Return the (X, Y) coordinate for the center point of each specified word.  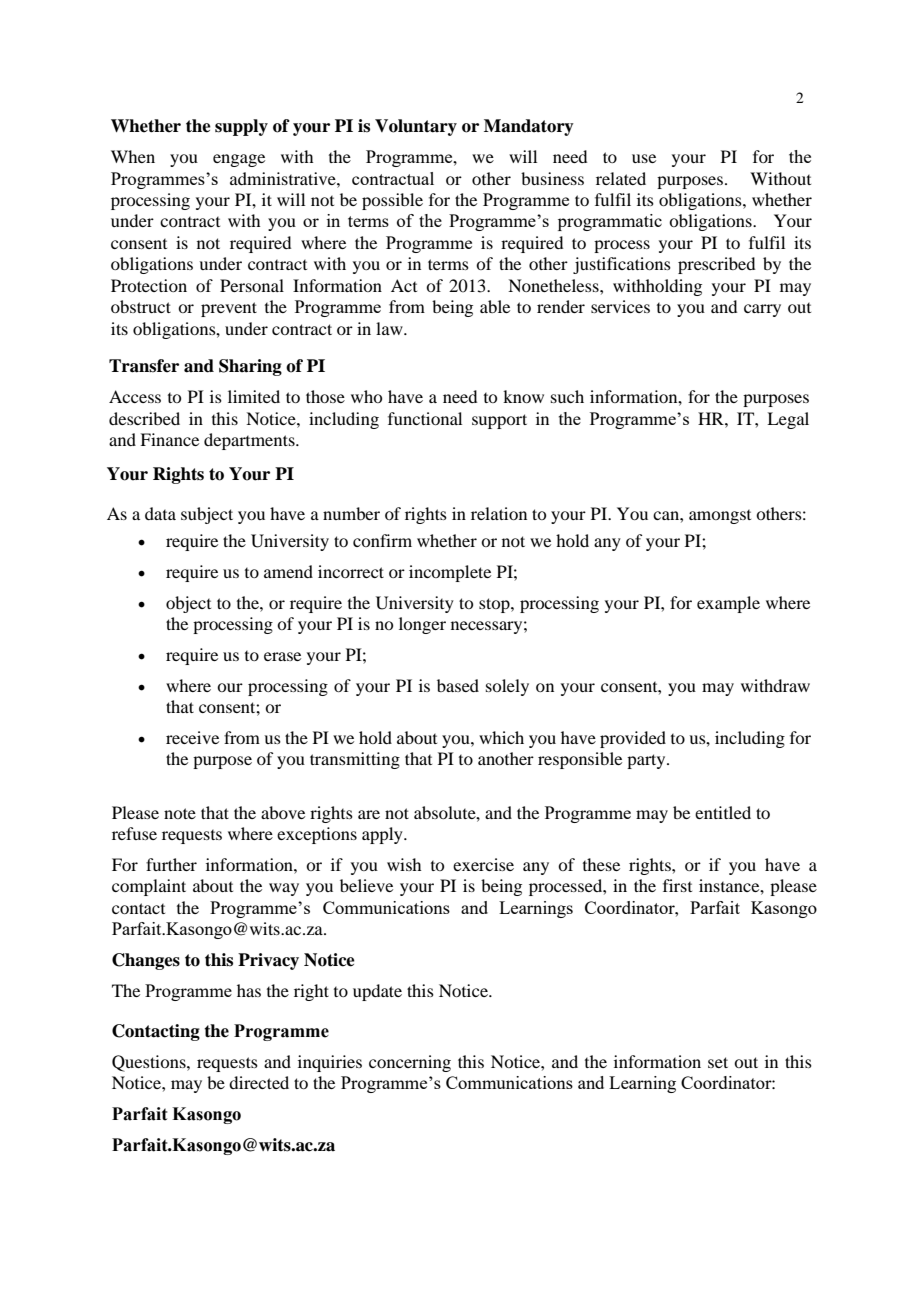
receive (192, 737)
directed (259, 1082)
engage (239, 160)
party (647, 761)
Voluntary (416, 127)
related (621, 178)
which (501, 737)
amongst (720, 517)
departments (250, 441)
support (499, 421)
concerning (410, 1063)
